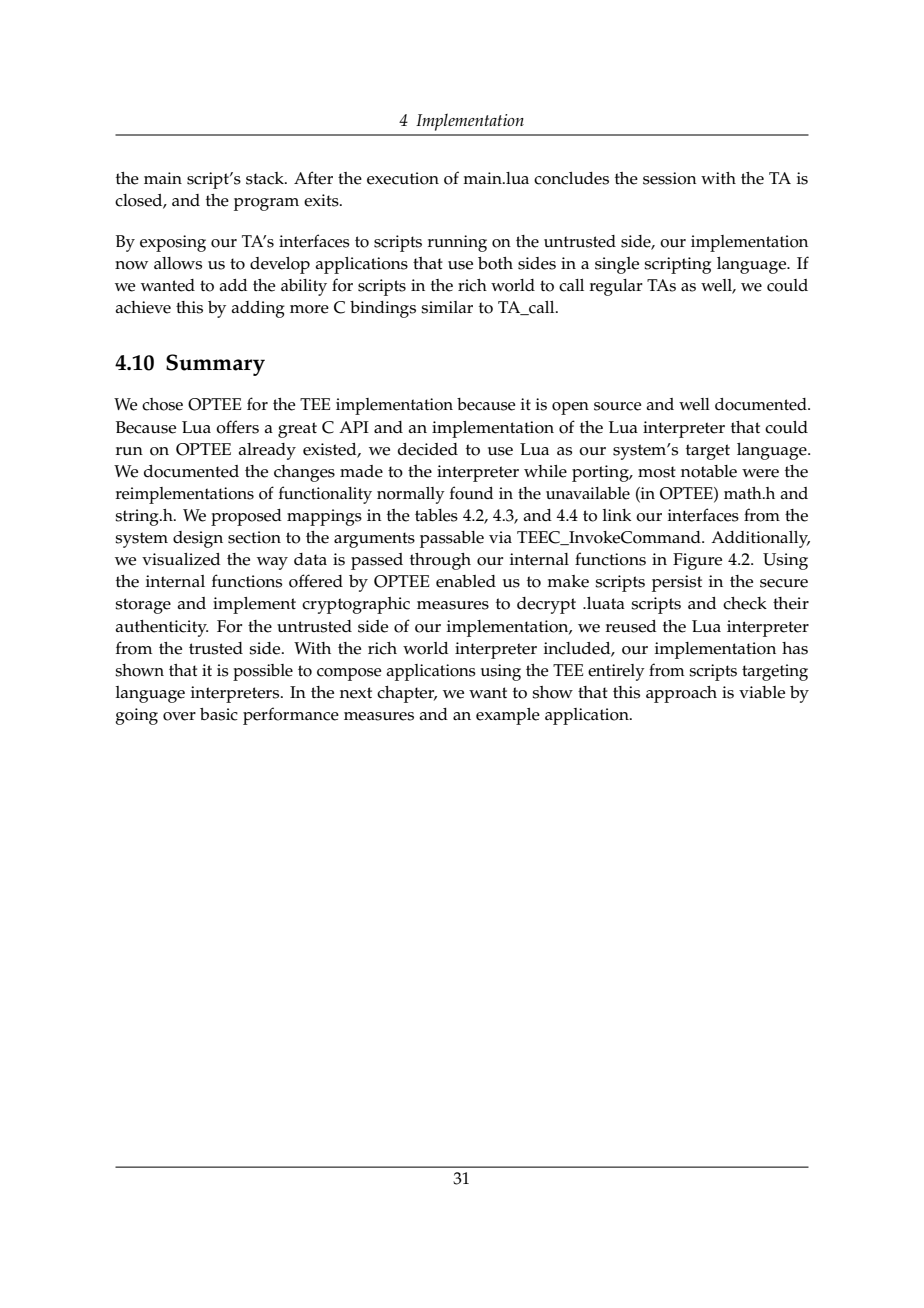 The width and height of the page is (924, 1308). I want to click on check, so click(745, 603).
